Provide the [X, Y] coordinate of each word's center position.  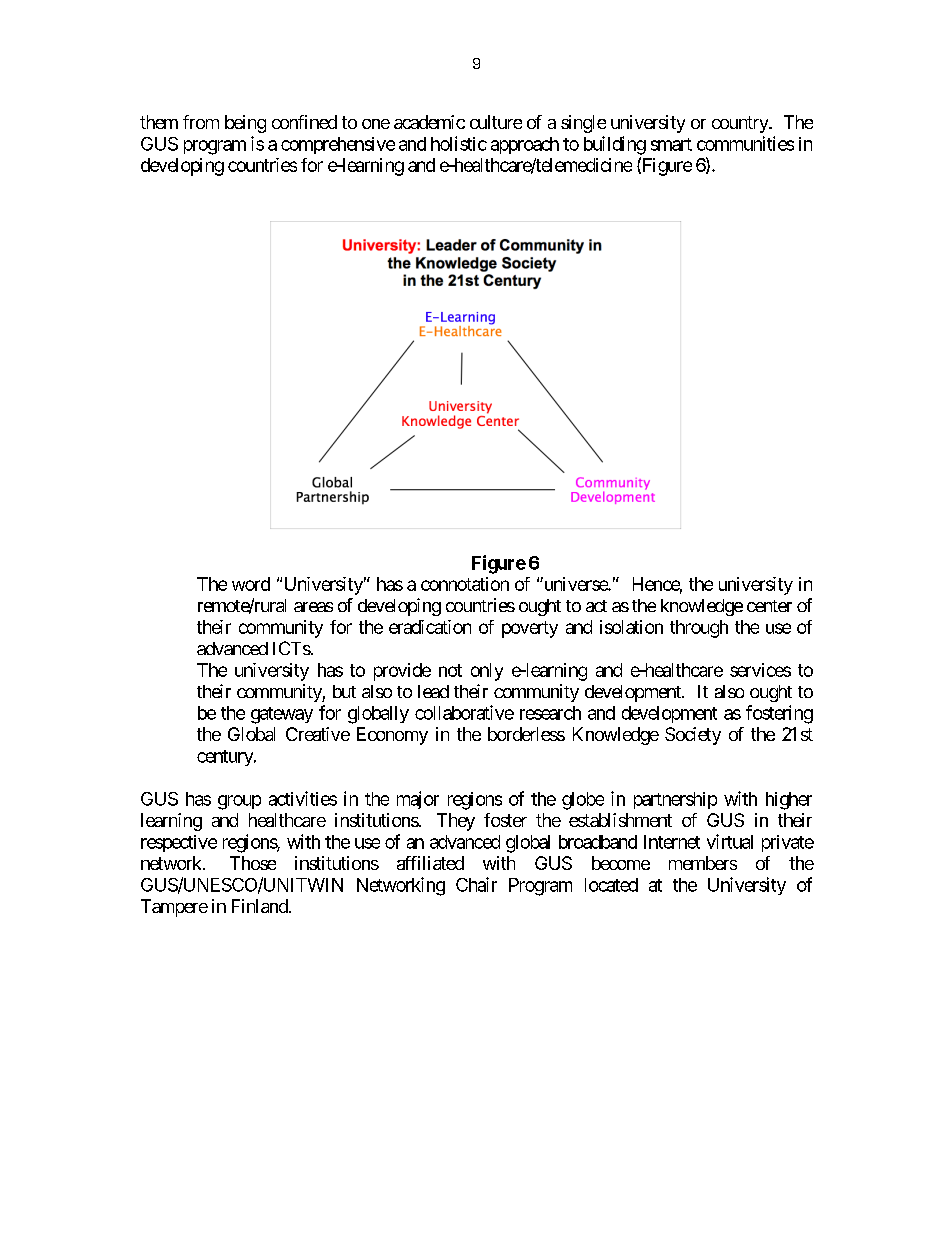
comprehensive [338, 145]
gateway [282, 715]
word [251, 584]
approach [525, 145]
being [245, 124]
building [615, 145]
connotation [465, 584]
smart [671, 144]
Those [253, 863]
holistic [459, 143]
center [769, 606]
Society [693, 736]
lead [433, 691]
